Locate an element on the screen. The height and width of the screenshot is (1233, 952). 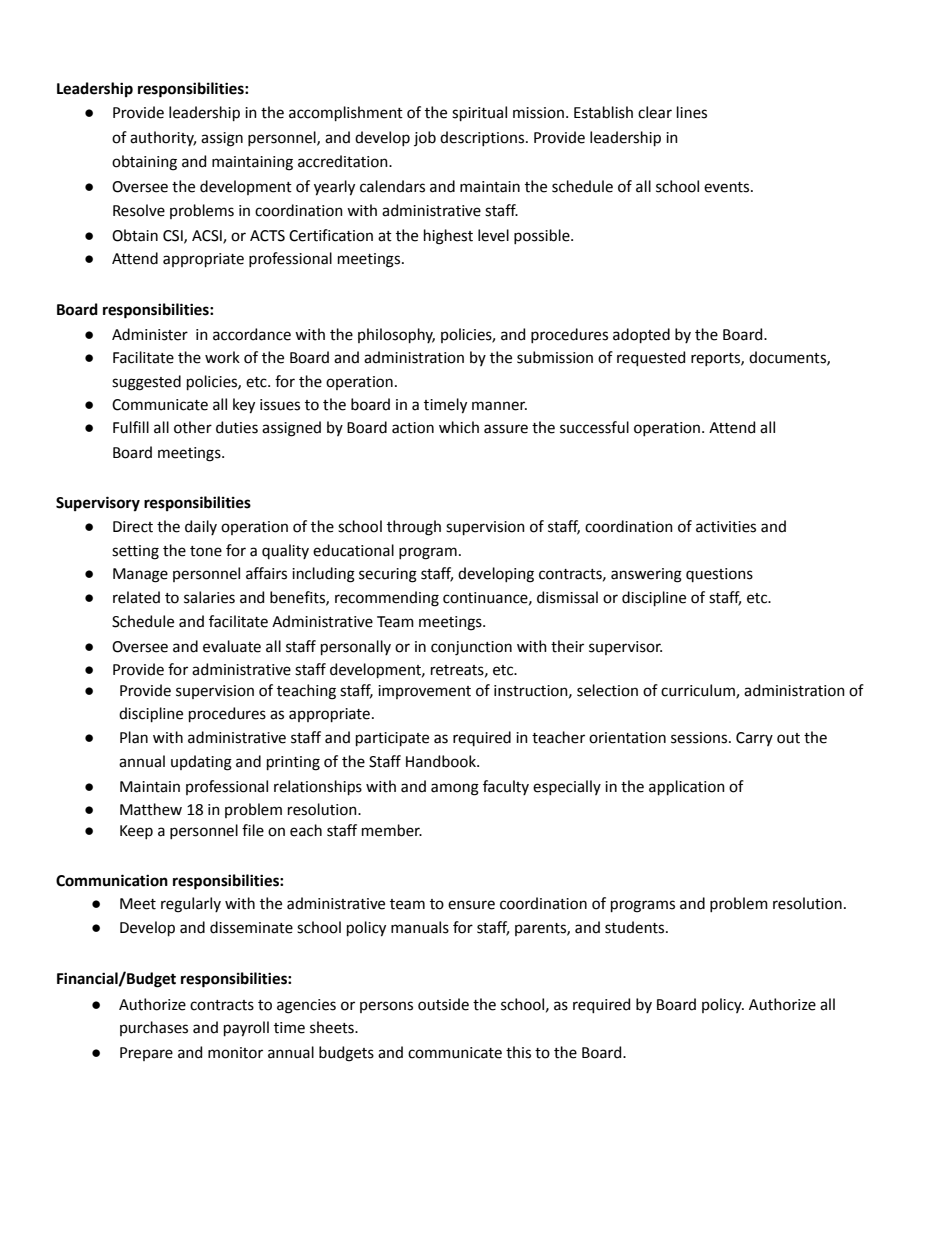
application is located at coordinates (687, 787).
